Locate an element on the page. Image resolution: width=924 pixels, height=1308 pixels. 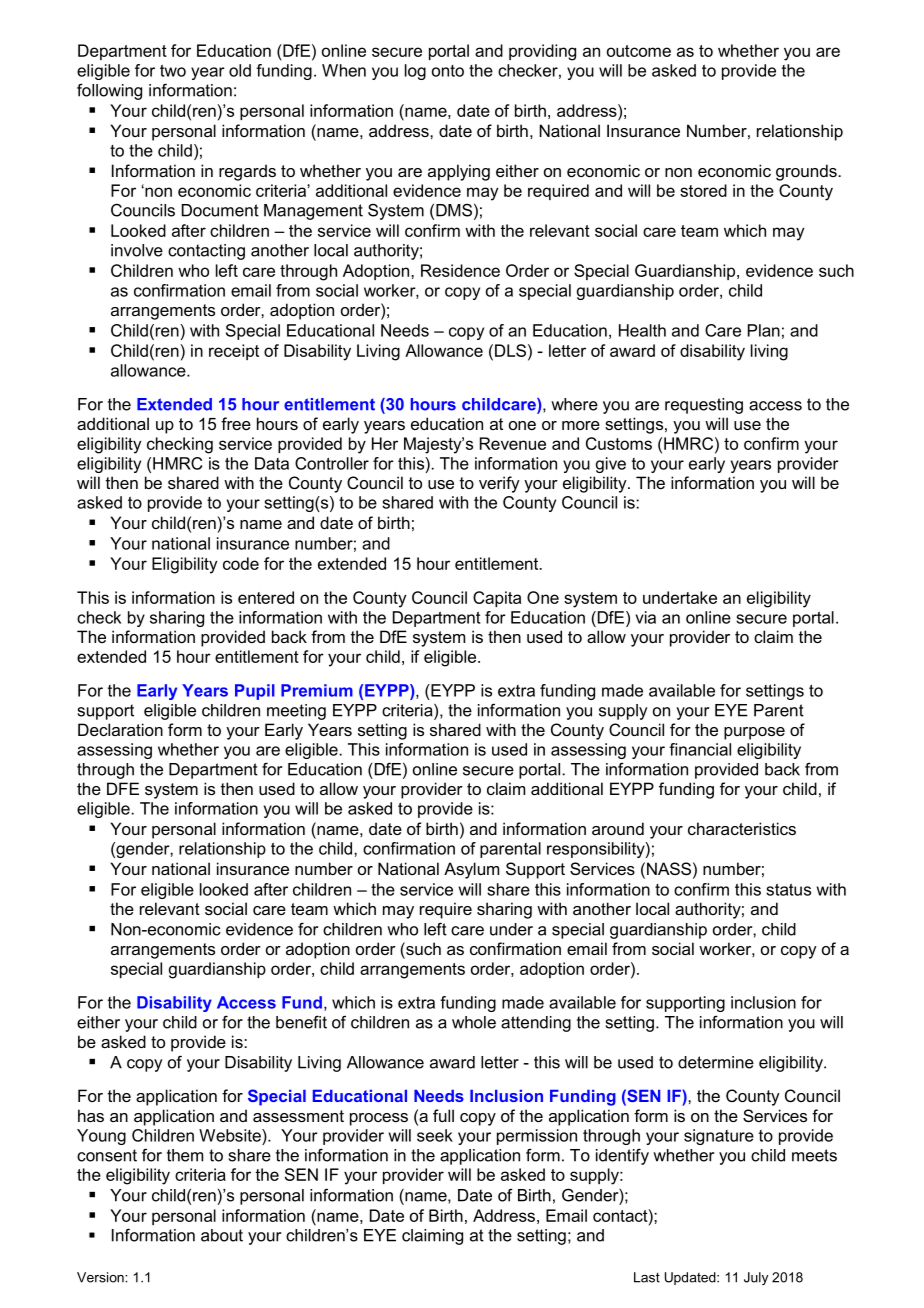
Declaration is located at coordinates (120, 729).
